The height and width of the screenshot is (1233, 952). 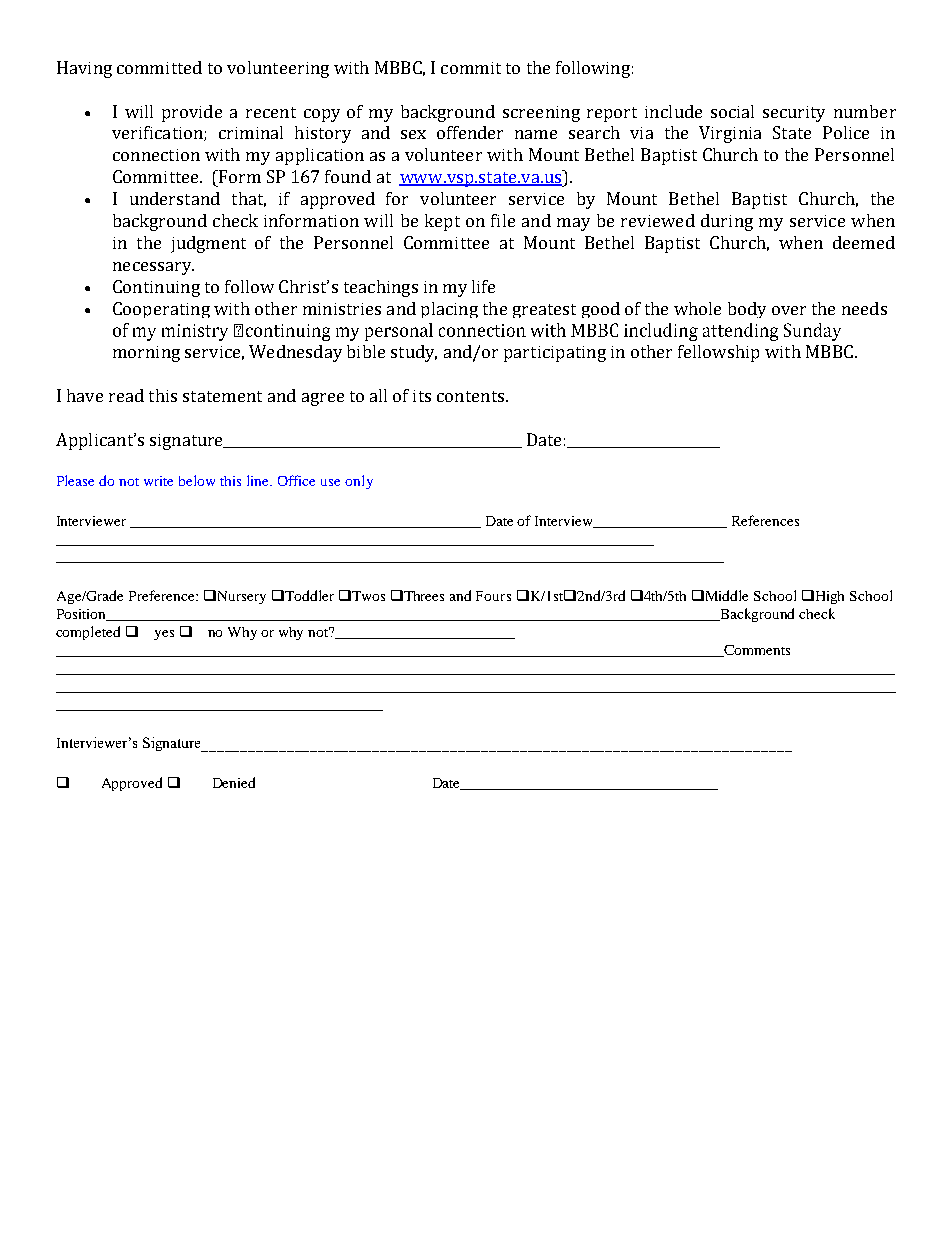 What do you see at coordinates (175, 198) in the screenshot?
I see `understand` at bounding box center [175, 198].
